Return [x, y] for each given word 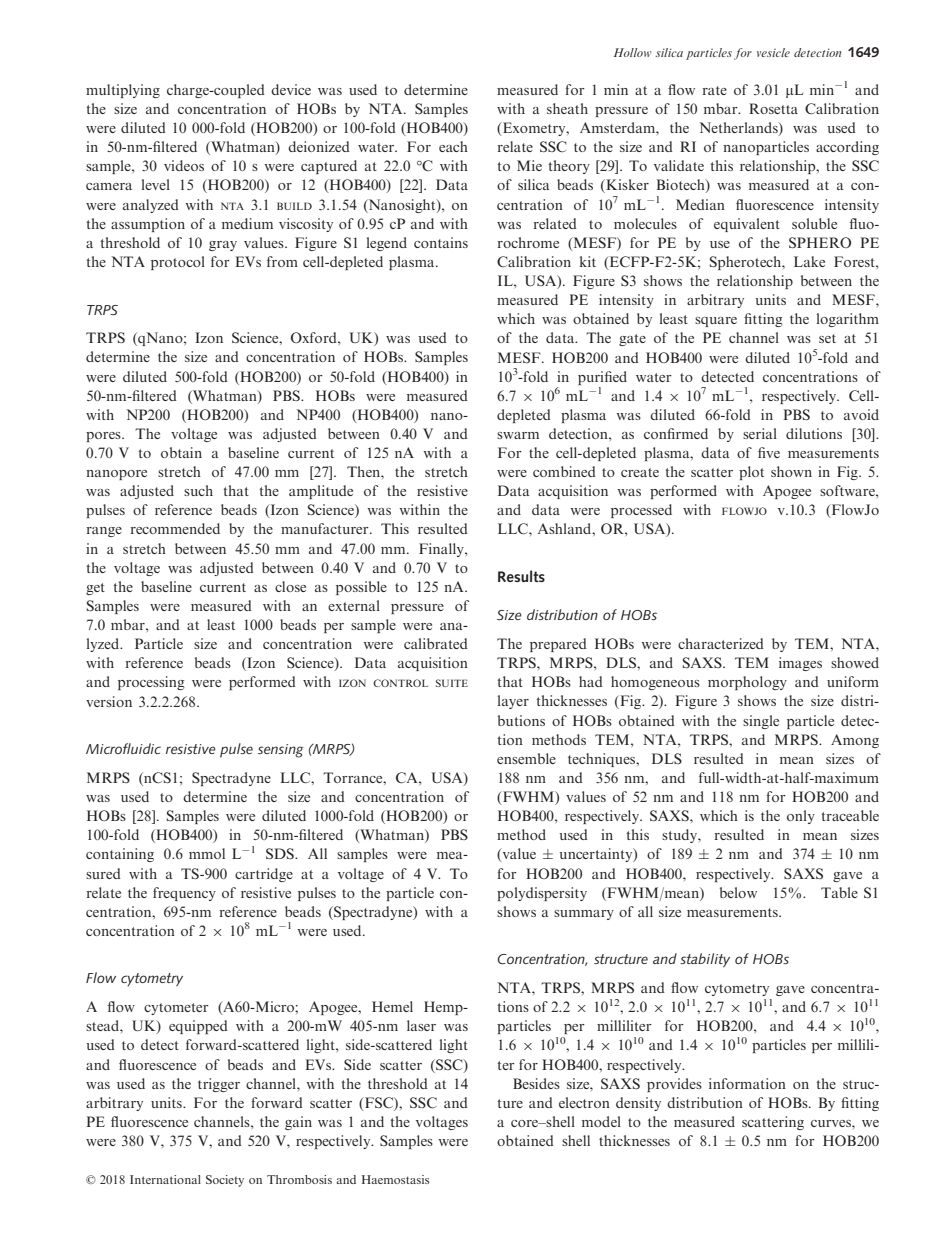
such [198, 490]
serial [760, 433]
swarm [518, 435]
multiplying [123, 91]
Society [225, 1181]
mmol [207, 853]
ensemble [526, 758]
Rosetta [773, 108]
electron [584, 1102]
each [453, 146]
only [801, 817]
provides [674, 1085]
